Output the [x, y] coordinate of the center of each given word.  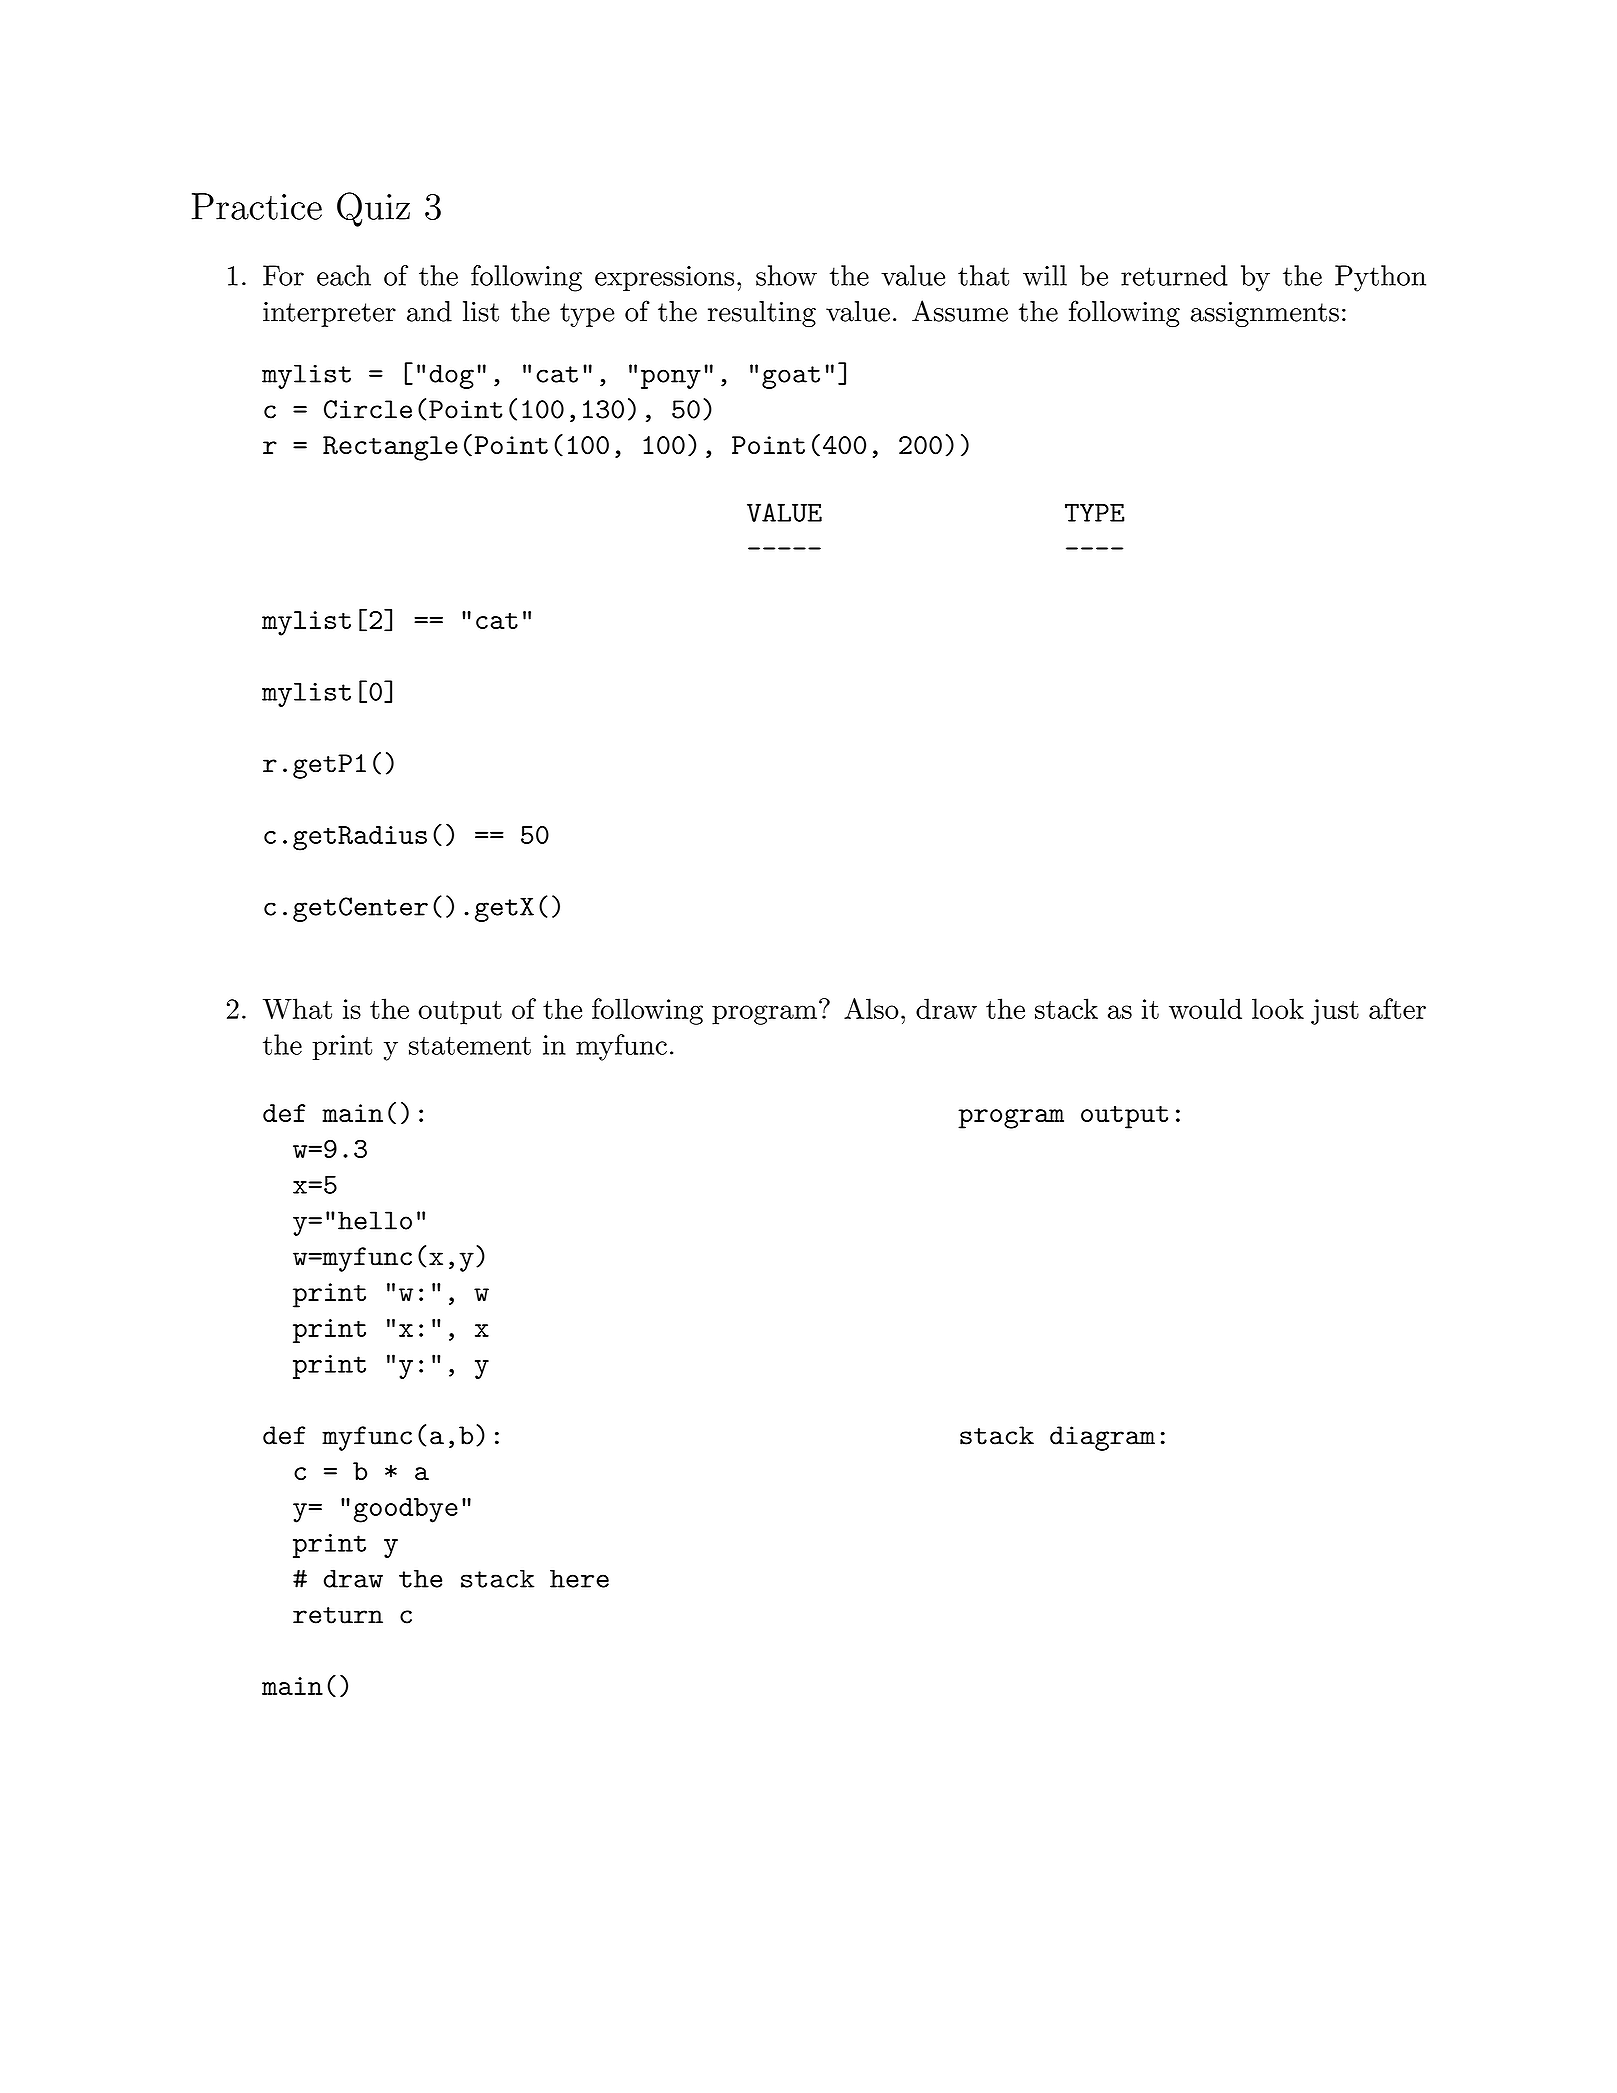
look [1278, 1008]
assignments [1265, 314]
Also [871, 1008]
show [786, 275]
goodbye [406, 1510]
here [579, 1578]
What [297, 1008]
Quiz [373, 209]
